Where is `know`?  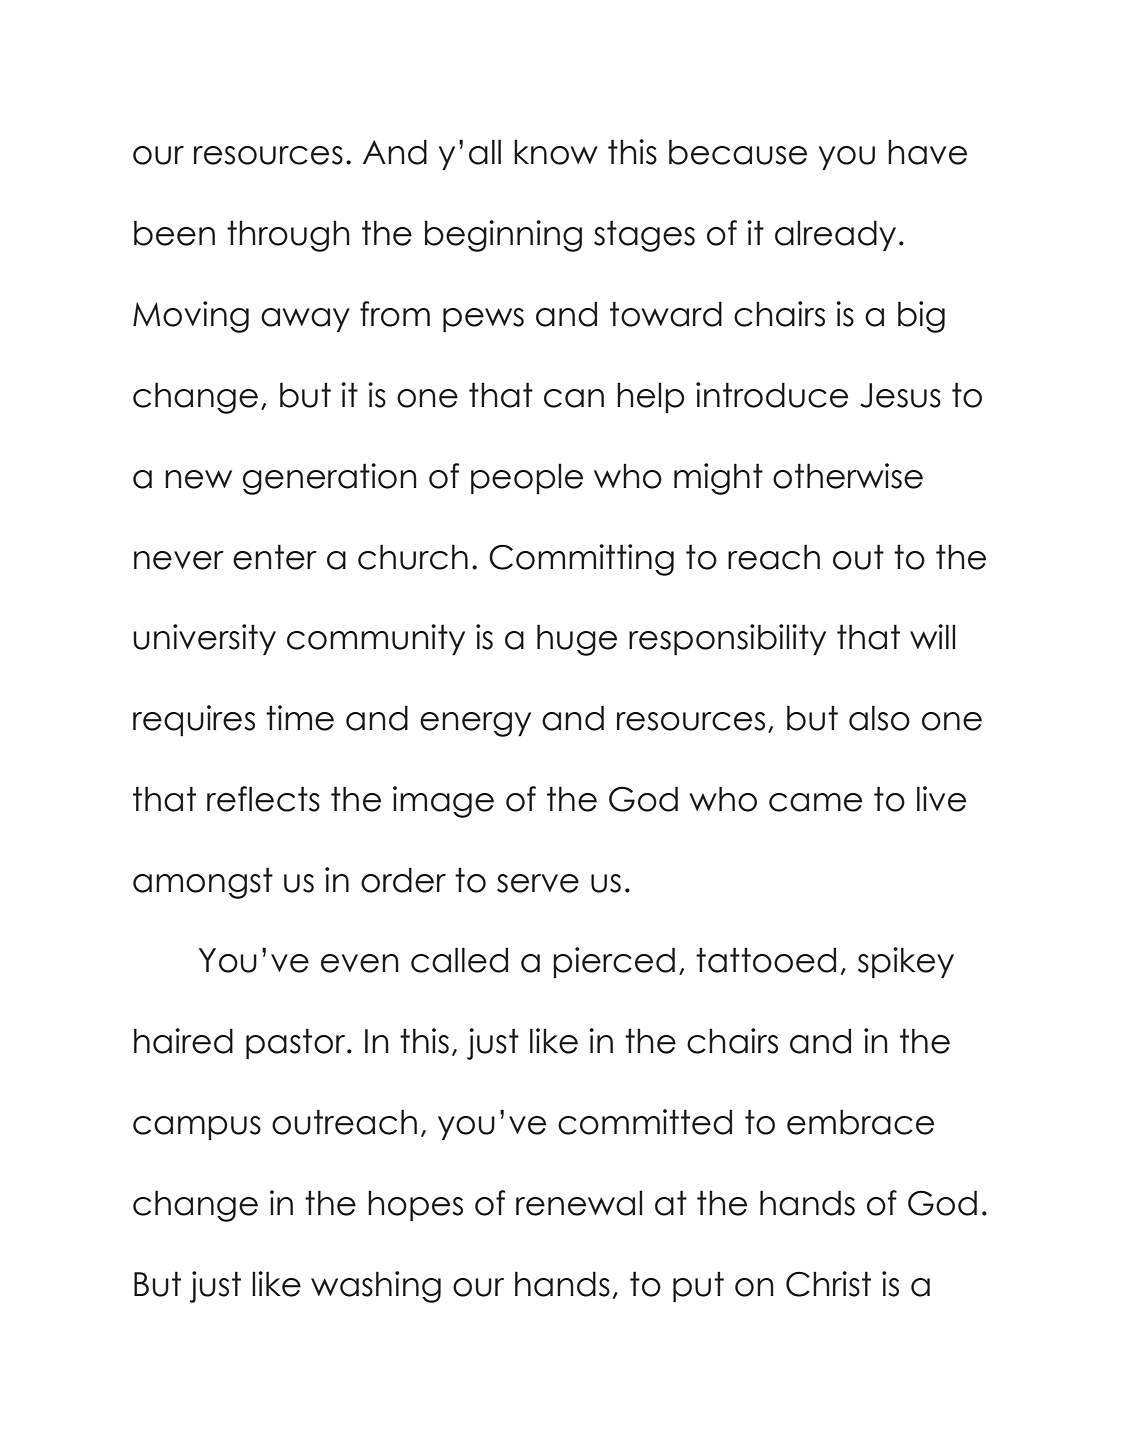
know is located at coordinates (556, 152).
